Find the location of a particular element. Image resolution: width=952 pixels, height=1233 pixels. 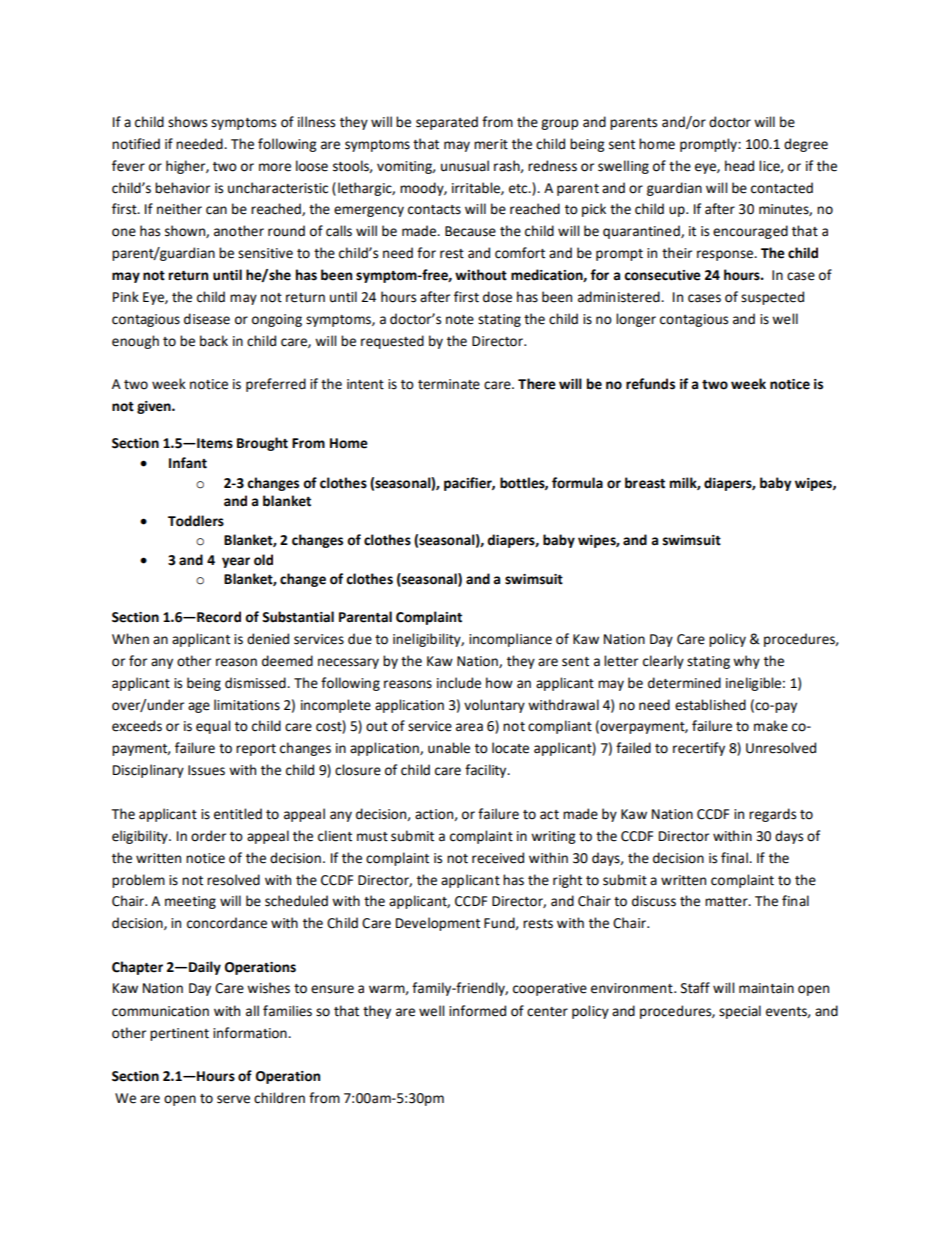

why is located at coordinates (746, 662).
